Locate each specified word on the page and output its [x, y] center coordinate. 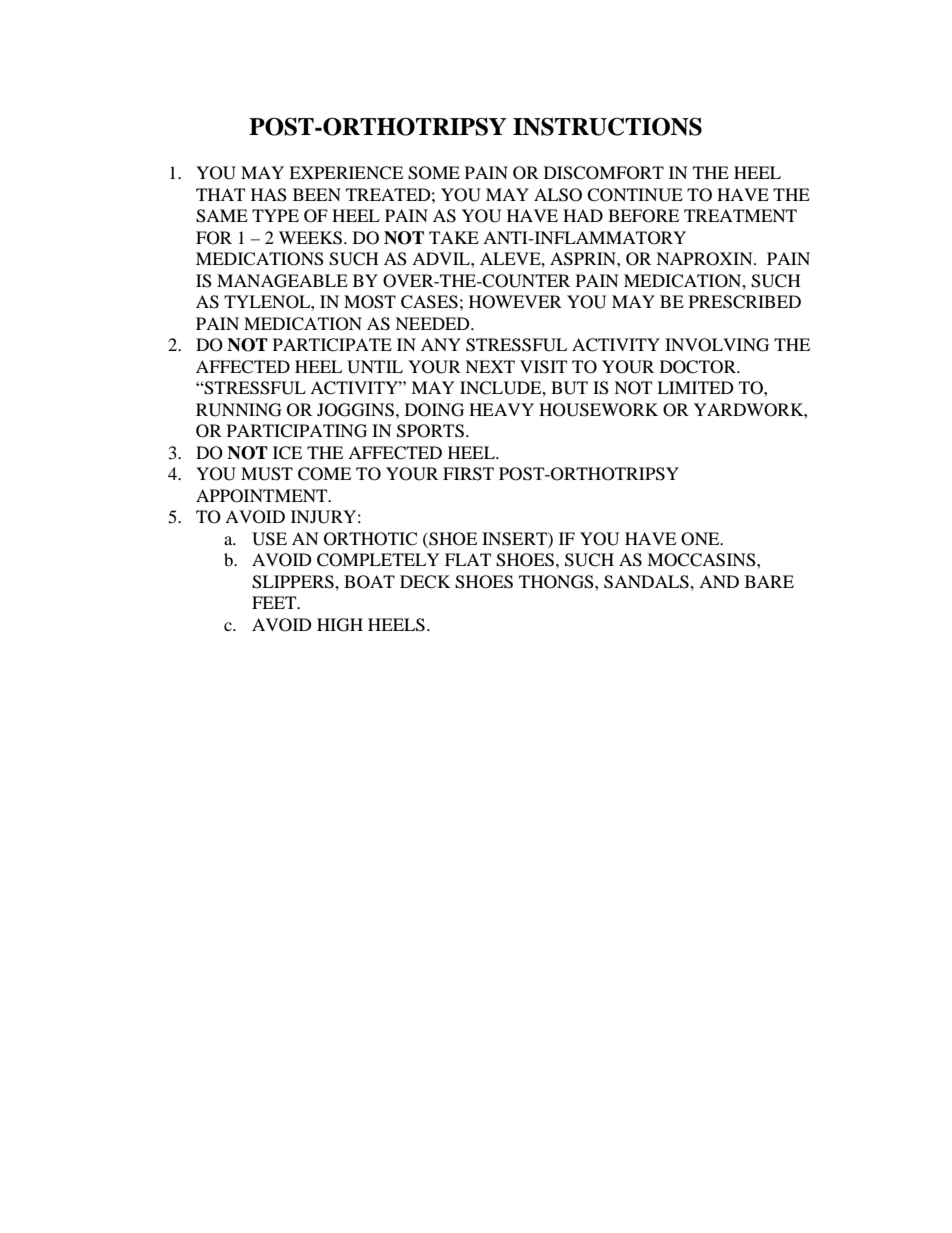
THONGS [557, 582]
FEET [275, 602]
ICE [287, 453]
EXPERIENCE [346, 173]
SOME [434, 173]
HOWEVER [515, 302]
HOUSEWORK [598, 410]
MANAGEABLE [282, 281]
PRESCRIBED [745, 302]
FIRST [468, 474]
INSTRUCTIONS [607, 126]
